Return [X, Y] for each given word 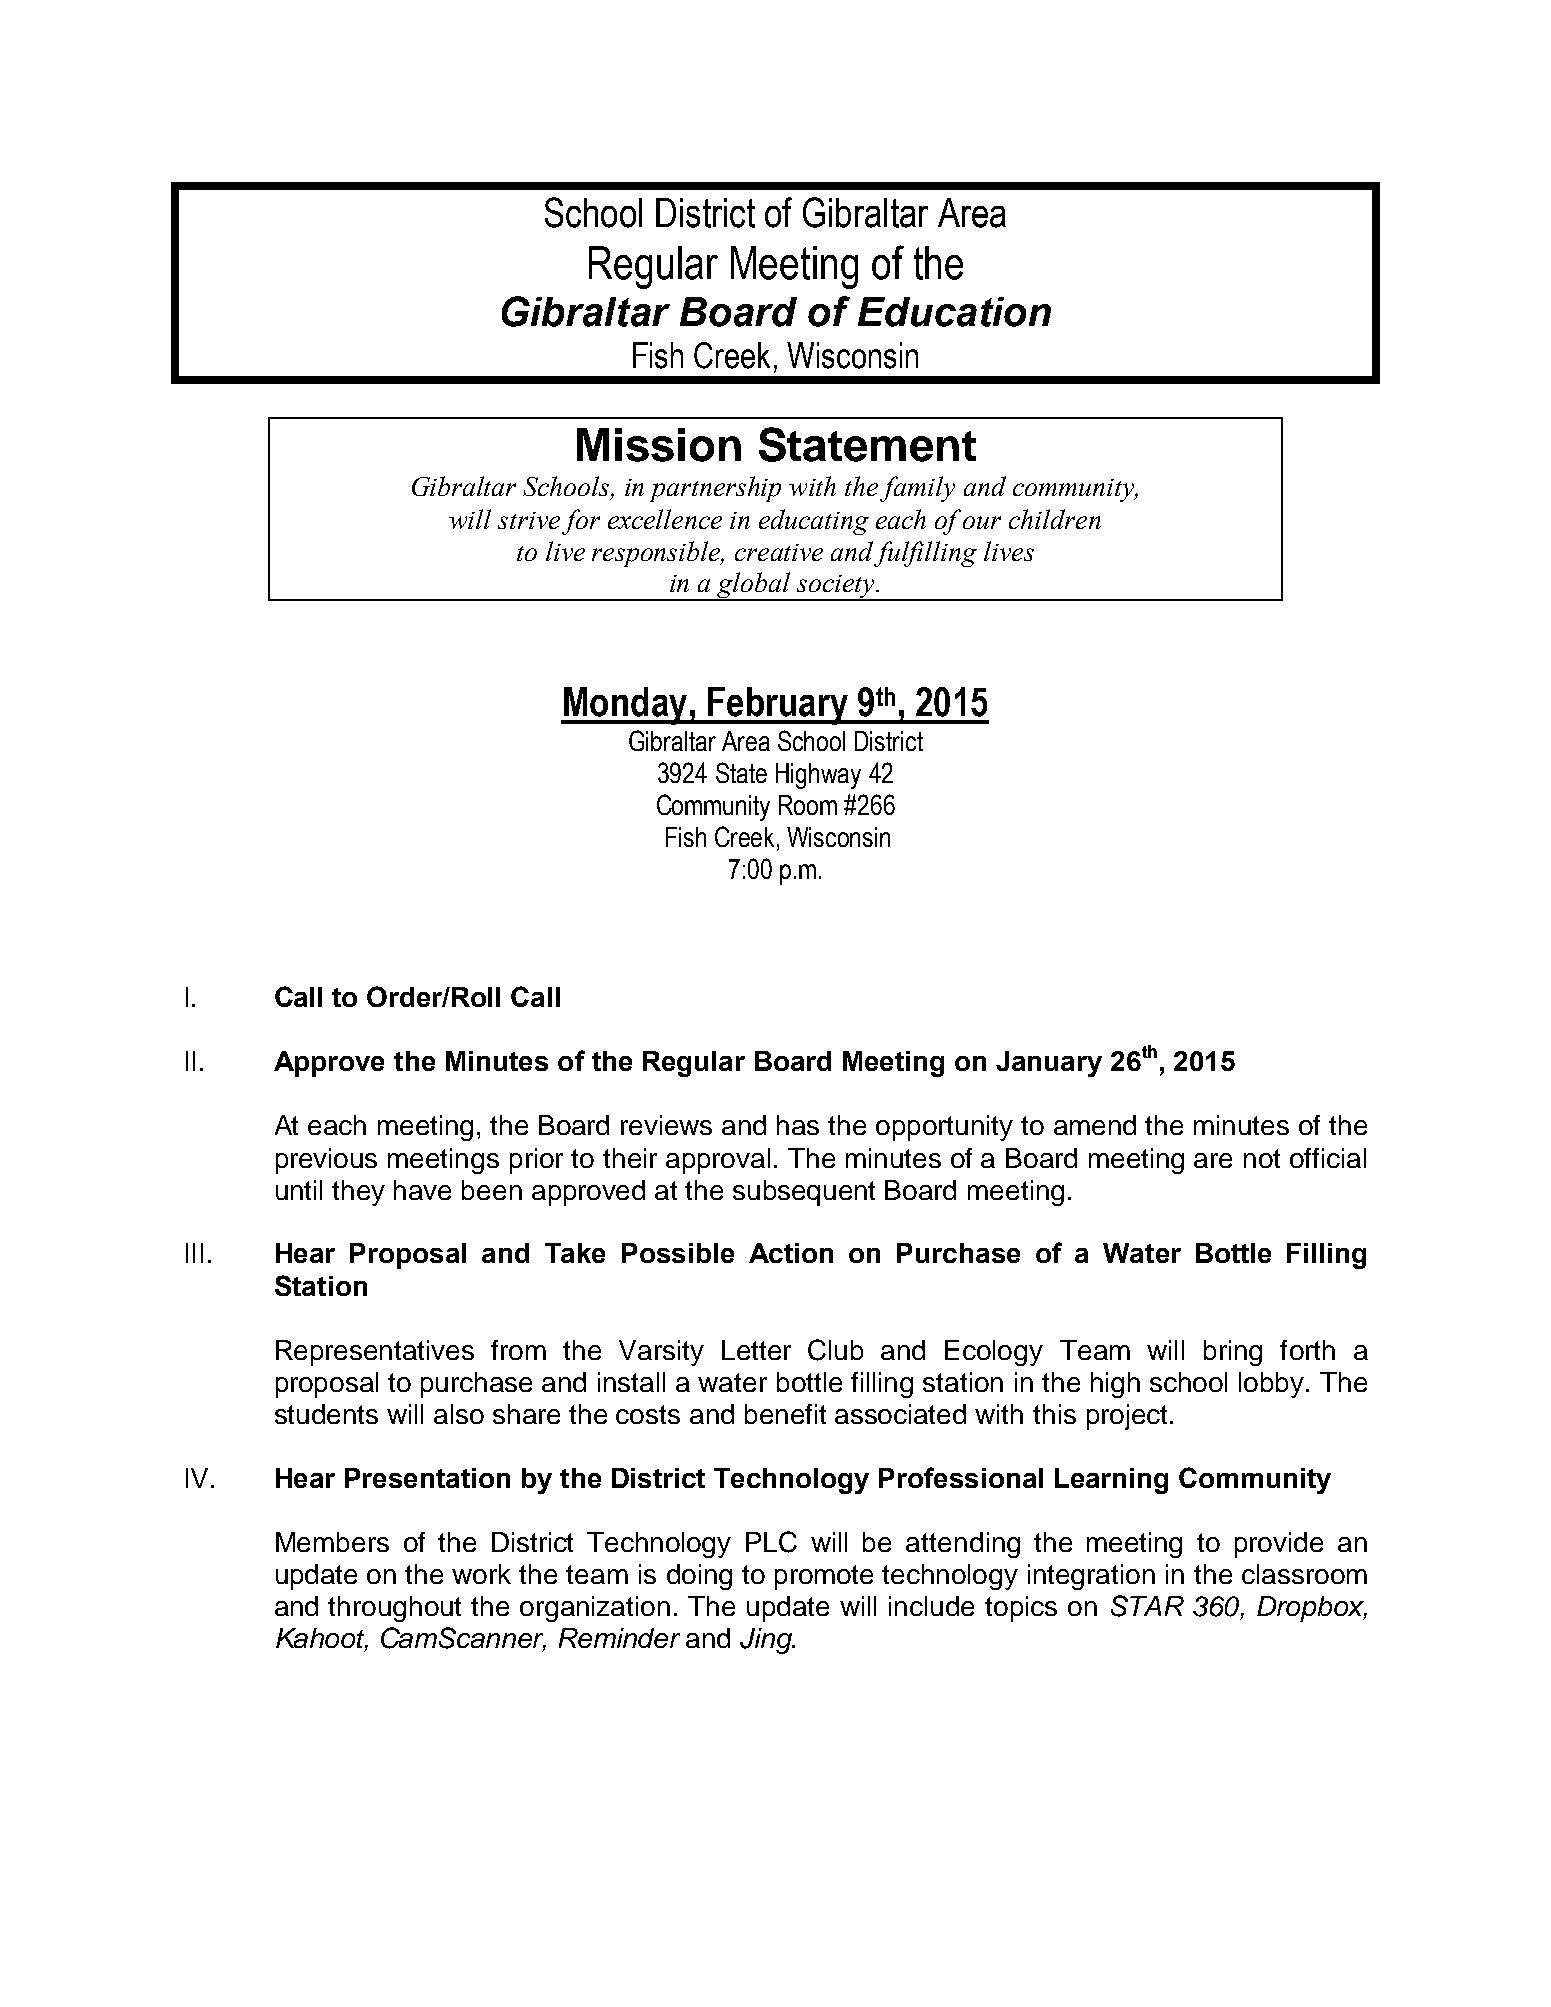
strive [529, 520]
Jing [767, 1641]
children [1055, 519]
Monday [625, 706]
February [778, 706]
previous [326, 1161]
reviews [666, 1125]
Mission [659, 445]
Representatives [375, 1353]
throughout [394, 1609]
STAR [1147, 1606]
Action [791, 1253]
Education [954, 312]
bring [1233, 1353]
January [1049, 1064]
